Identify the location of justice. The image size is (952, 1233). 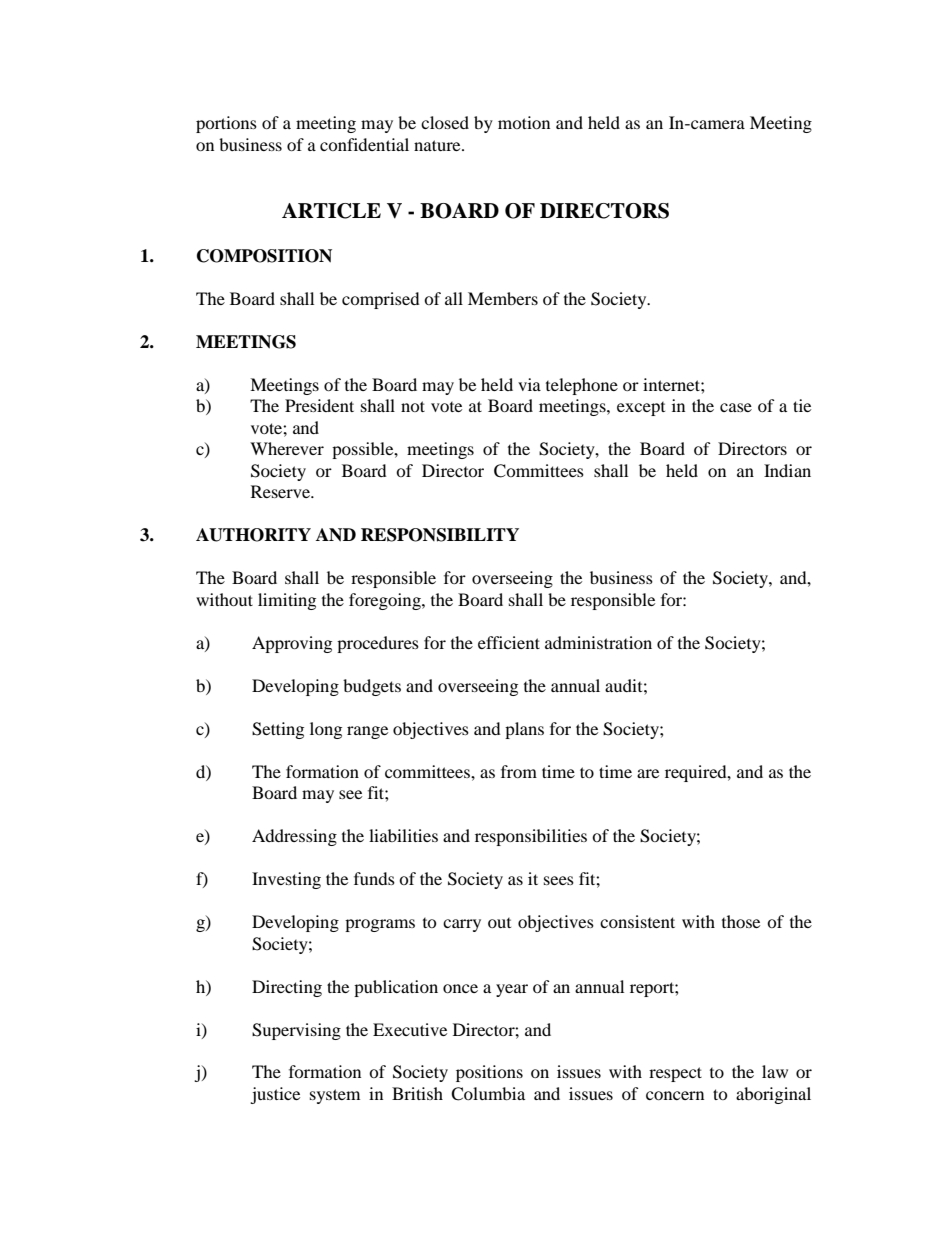
(275, 1095).
